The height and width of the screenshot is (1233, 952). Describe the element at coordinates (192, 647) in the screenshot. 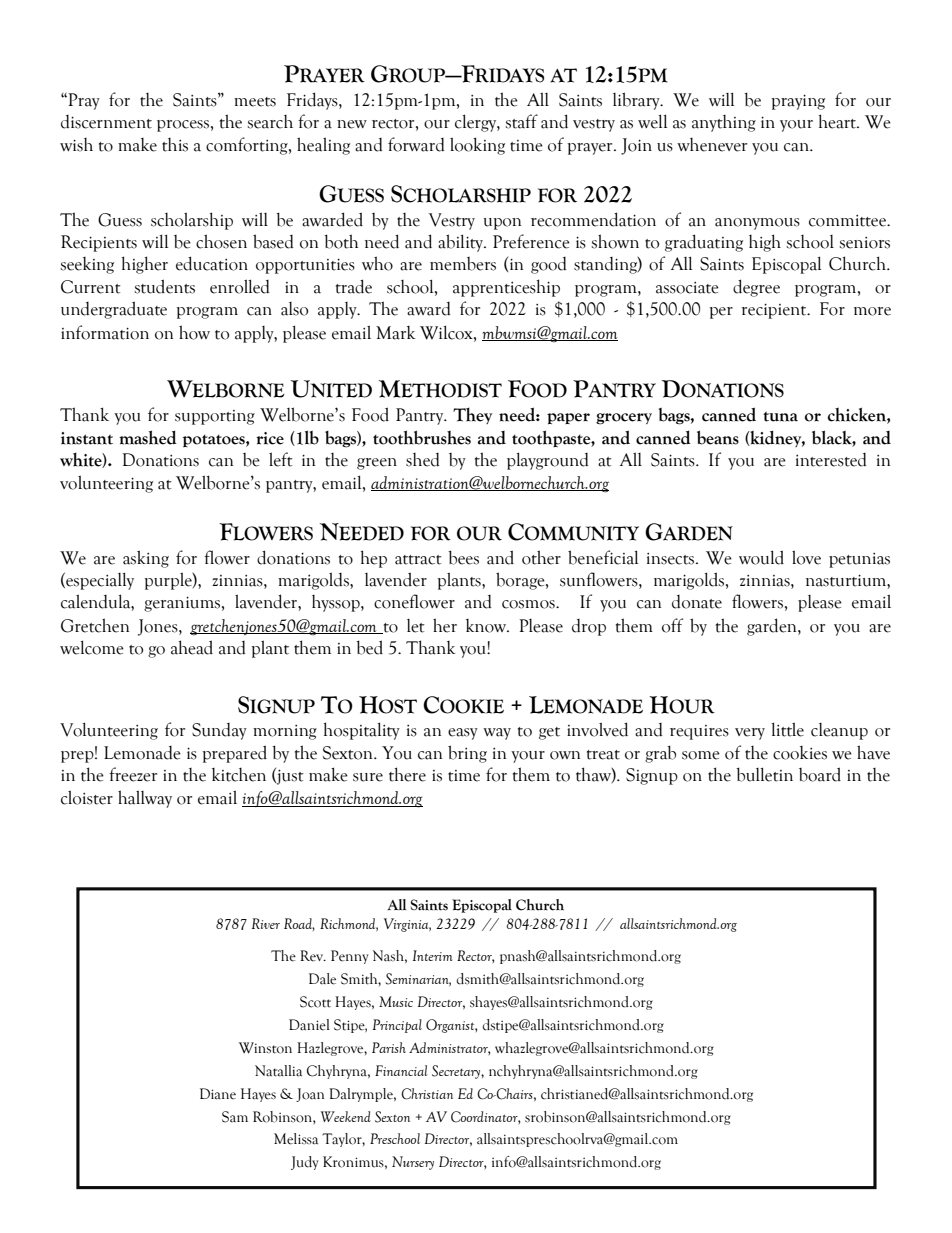

I see `ahead` at that location.
